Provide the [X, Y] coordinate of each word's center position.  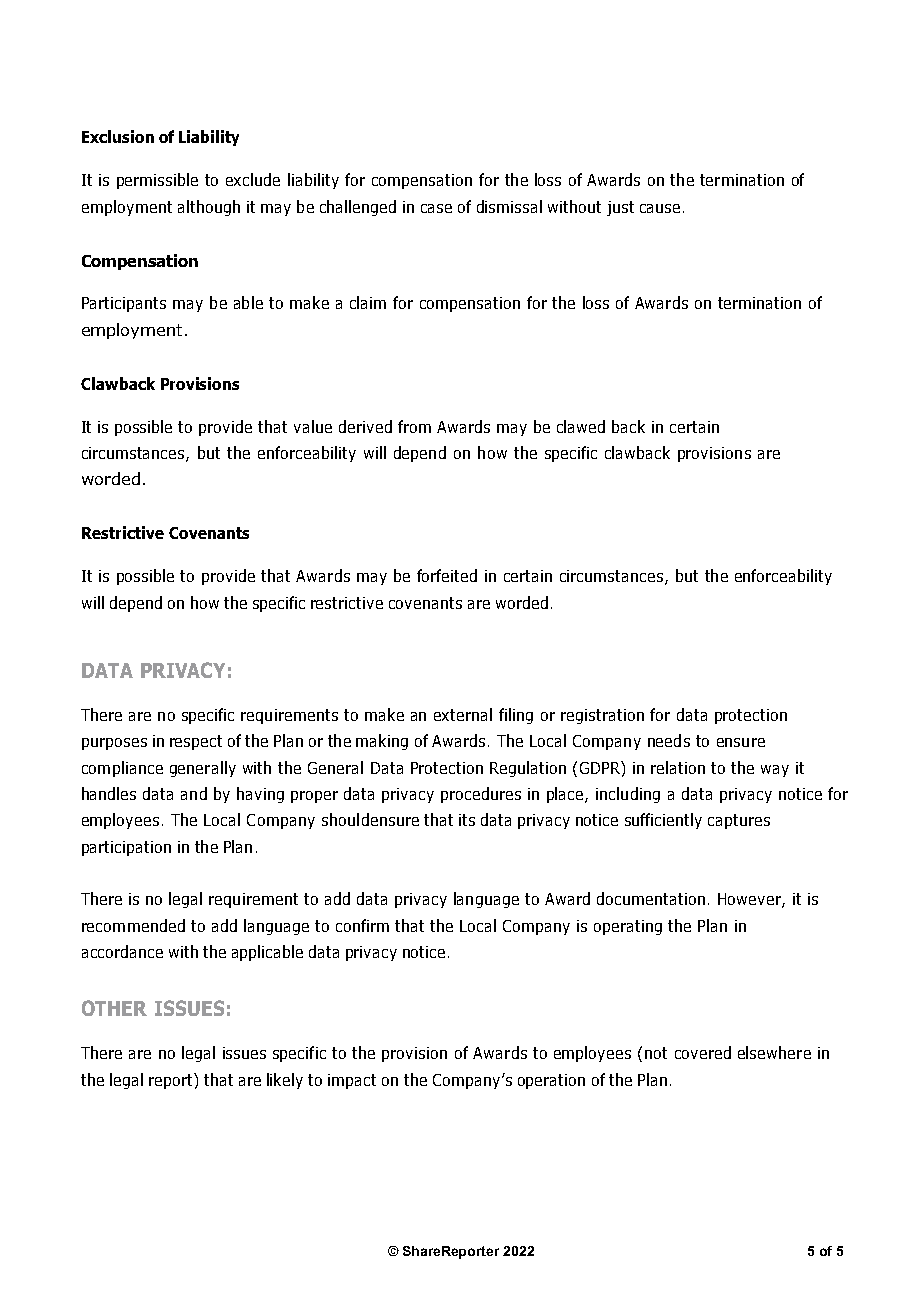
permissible [157, 181]
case [436, 208]
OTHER [114, 1008]
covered [703, 1052]
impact [352, 1081]
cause [660, 208]
